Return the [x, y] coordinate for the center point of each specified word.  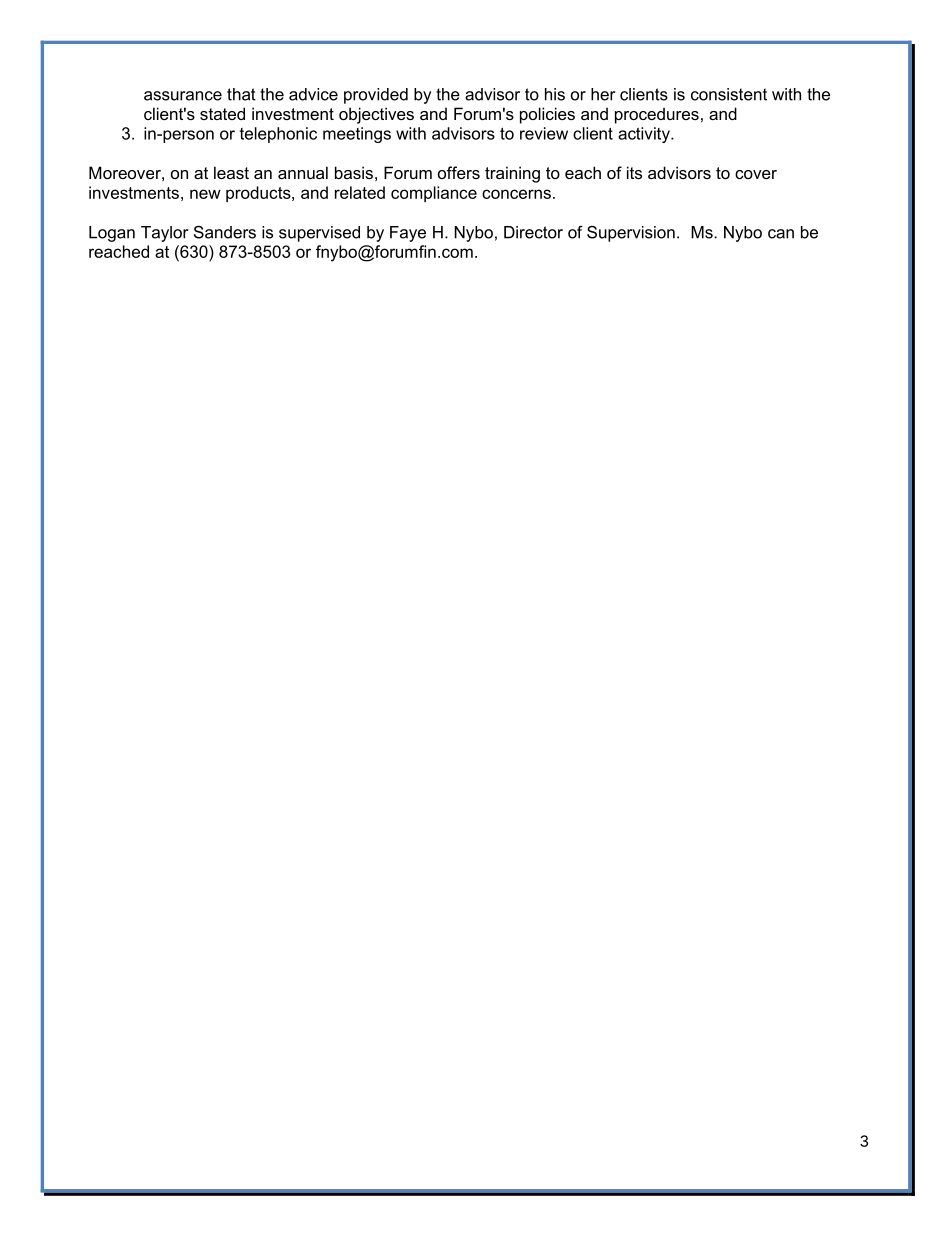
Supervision [631, 234]
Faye [408, 234]
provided [376, 96]
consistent [729, 94]
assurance [183, 96]
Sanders [225, 232]
